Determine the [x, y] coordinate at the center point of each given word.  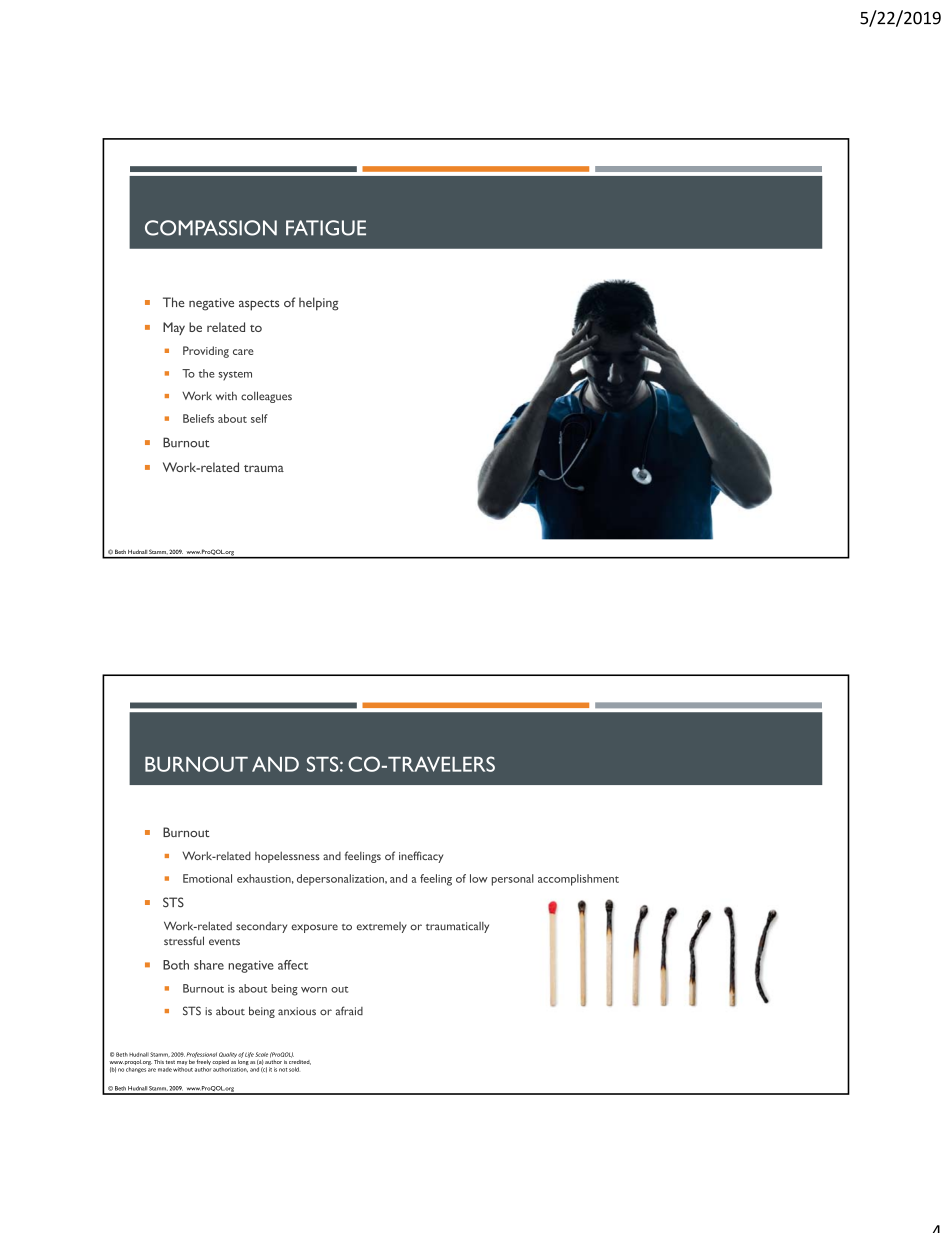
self [259, 418]
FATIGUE [326, 228]
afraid [349, 1011]
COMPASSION [211, 228]
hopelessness [287, 857]
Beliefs [198, 418]
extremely [382, 927]
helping [318, 304]
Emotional [207, 878]
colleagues [266, 397]
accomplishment [578, 880]
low [479, 878]
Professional [202, 1055]
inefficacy [421, 857]
